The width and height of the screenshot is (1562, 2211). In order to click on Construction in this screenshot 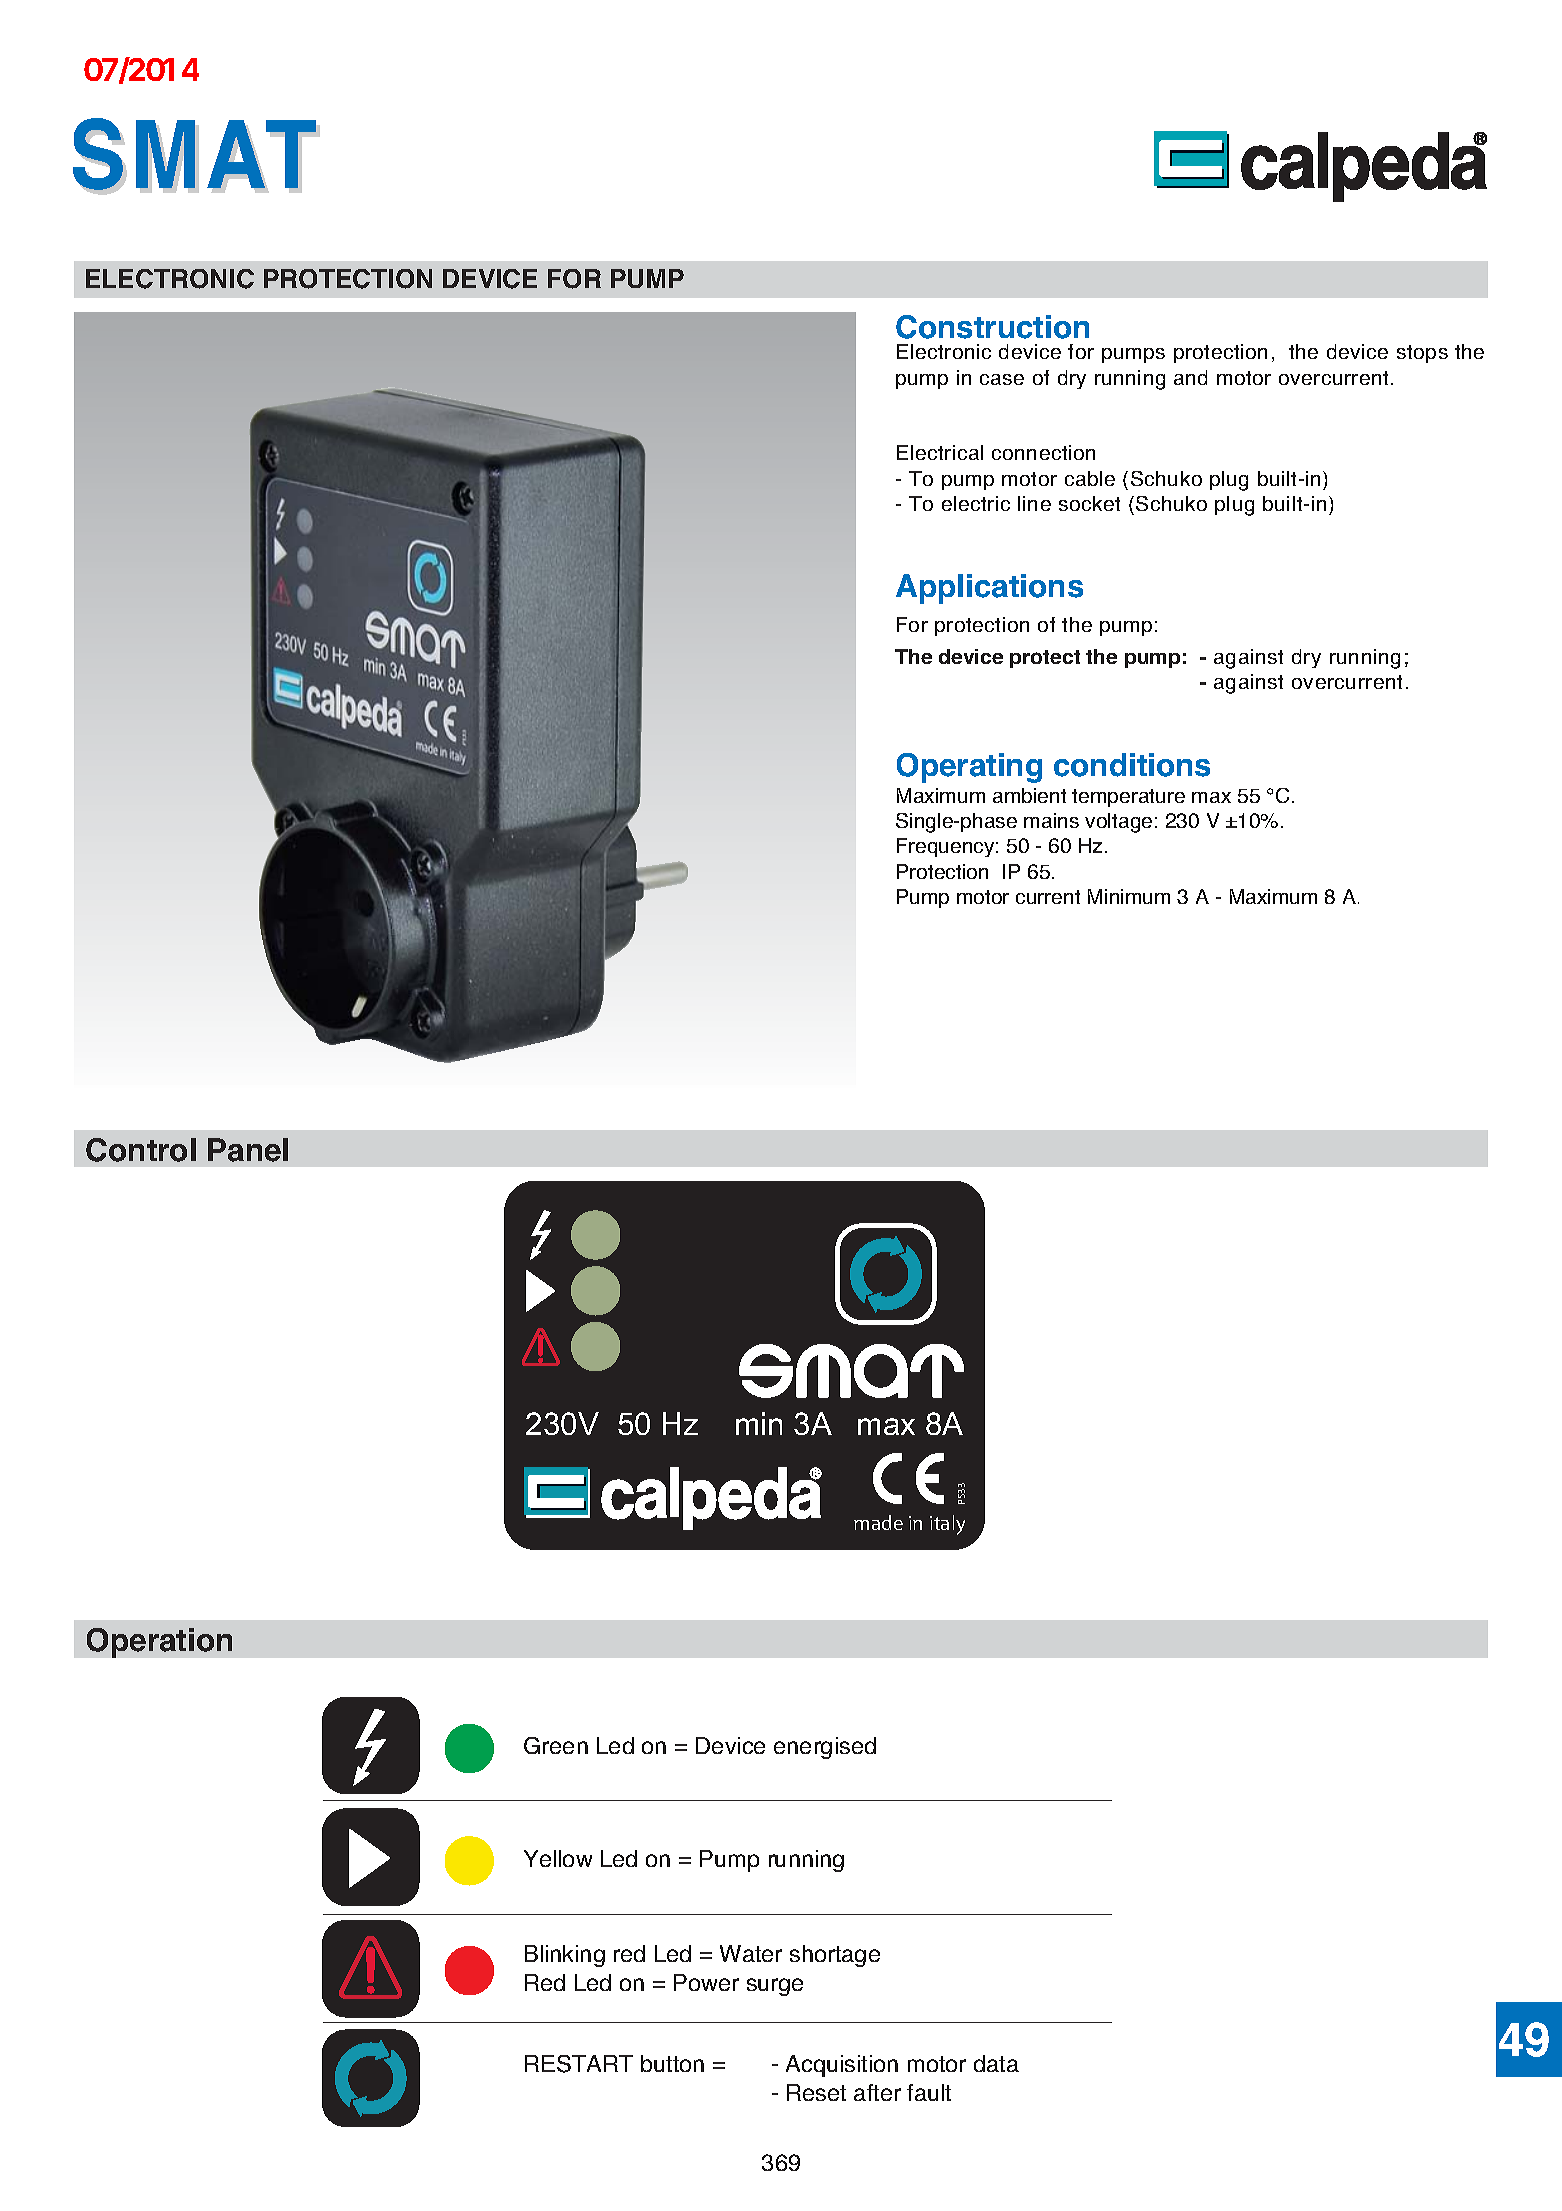, I will do `click(992, 327)`.
